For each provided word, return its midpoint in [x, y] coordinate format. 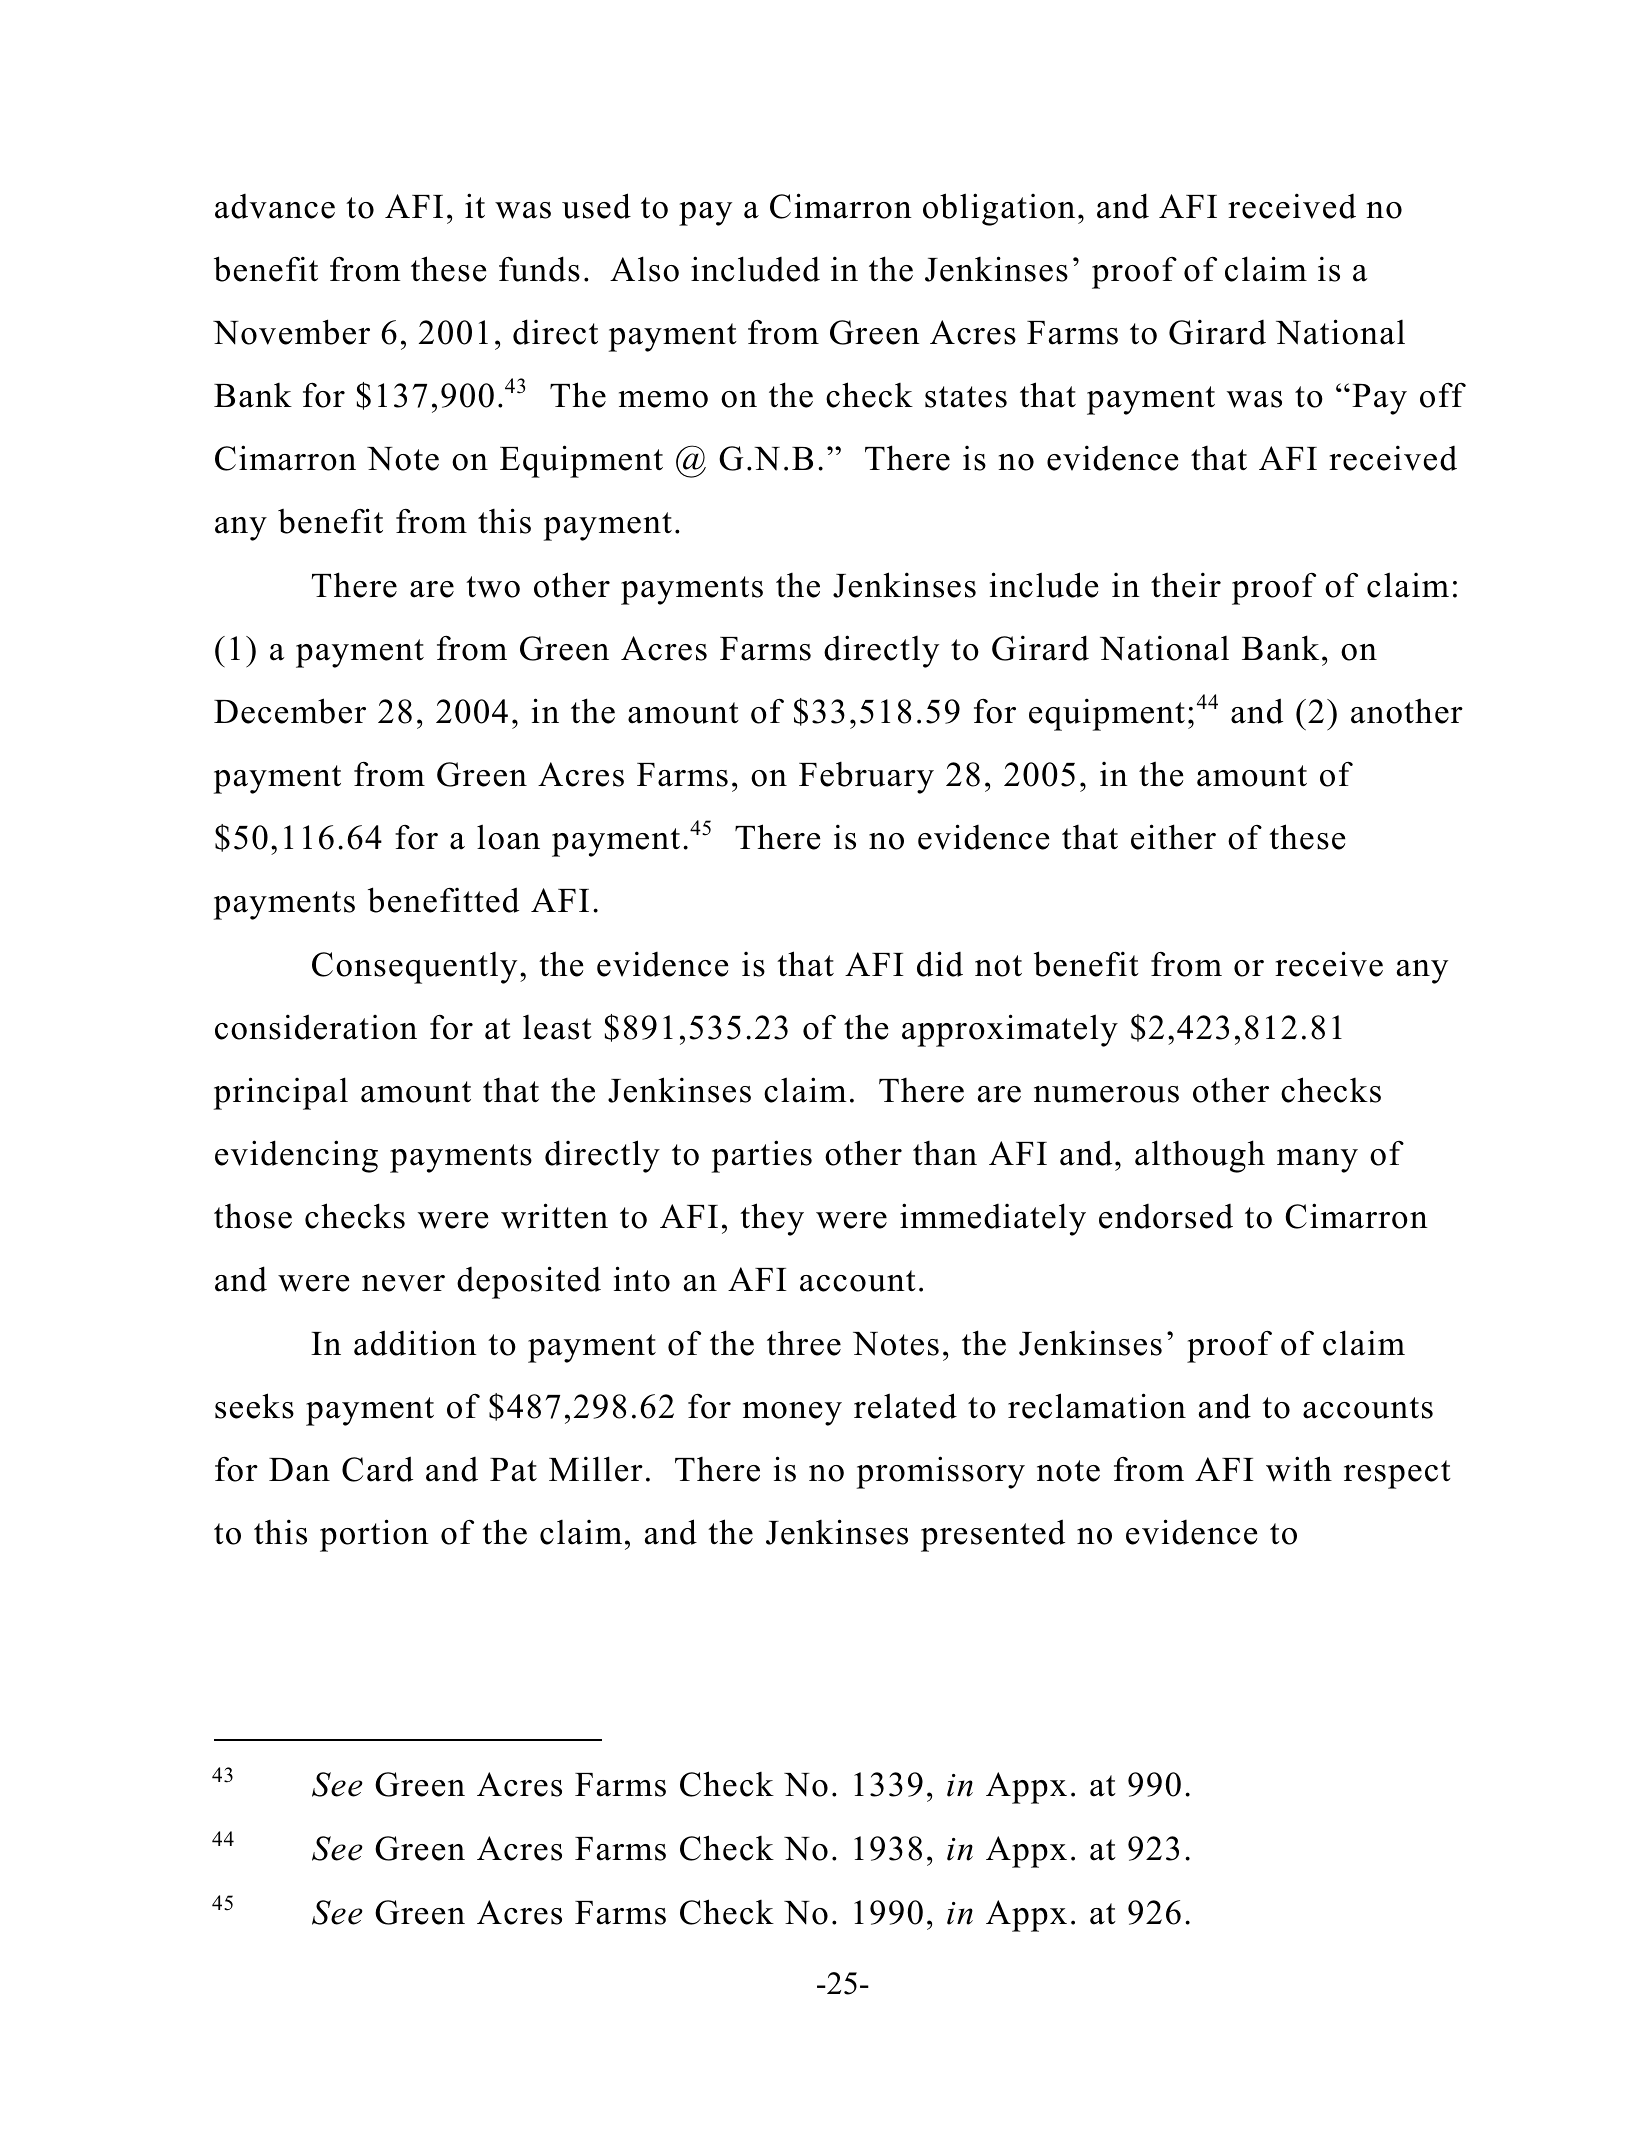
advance [275, 206]
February [866, 777]
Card [377, 1469]
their [1186, 585]
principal [281, 1093]
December [290, 711]
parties [762, 1156]
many [1317, 1161]
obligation [999, 209]
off [1443, 395]
